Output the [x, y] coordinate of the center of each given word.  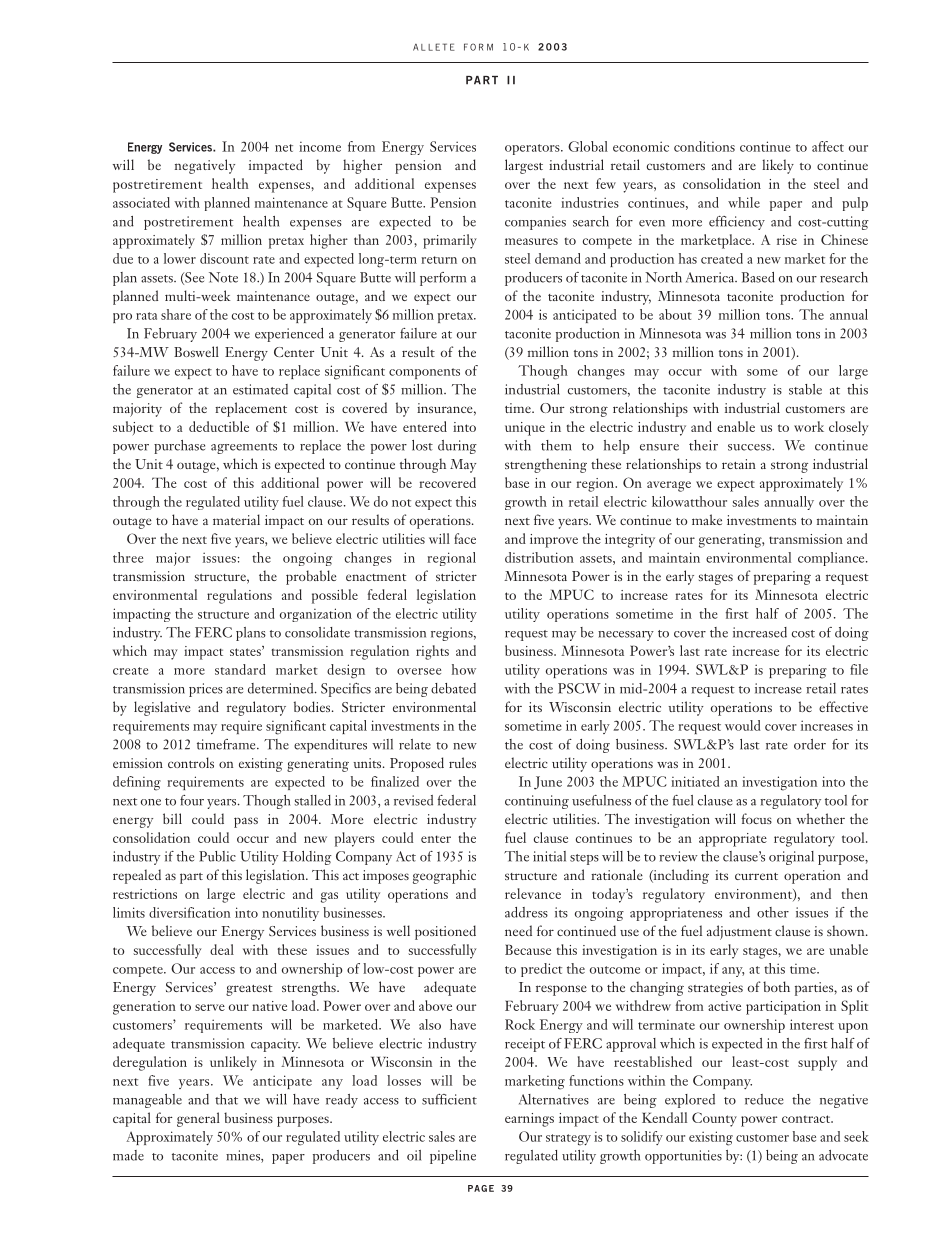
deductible [219, 426]
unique [525, 429]
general [198, 1119]
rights [432, 652]
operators [533, 149]
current [756, 876]
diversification [189, 912]
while [744, 202]
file [859, 669]
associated [141, 202]
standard [240, 669]
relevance [533, 893]
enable [736, 426]
